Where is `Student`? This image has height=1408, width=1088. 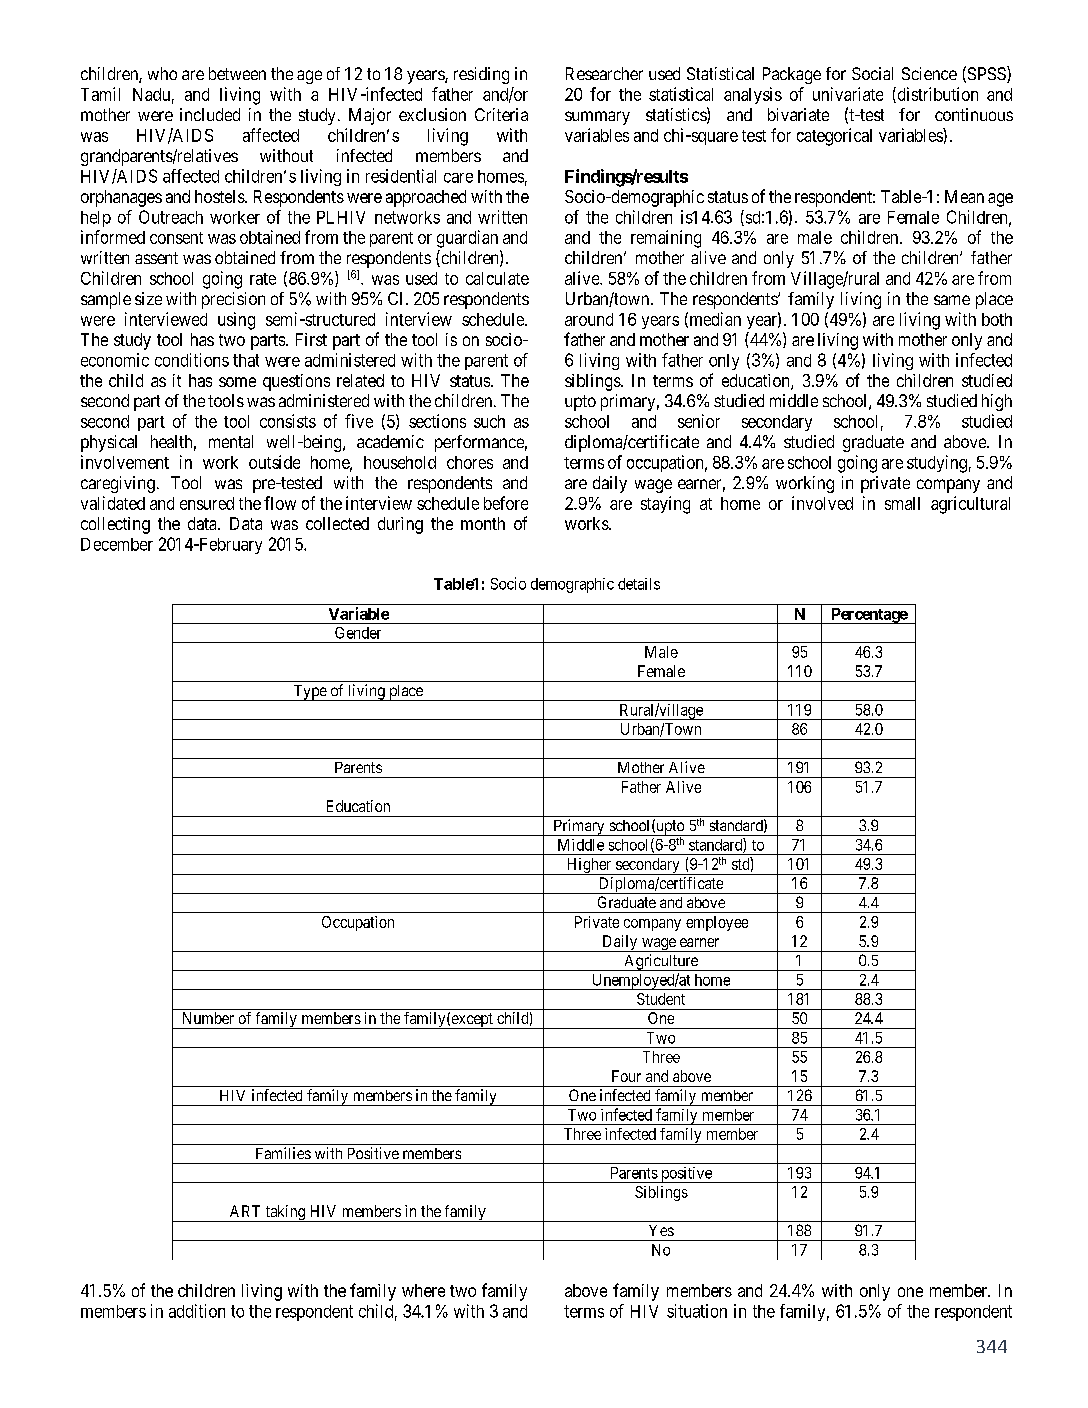 Student is located at coordinates (661, 999).
